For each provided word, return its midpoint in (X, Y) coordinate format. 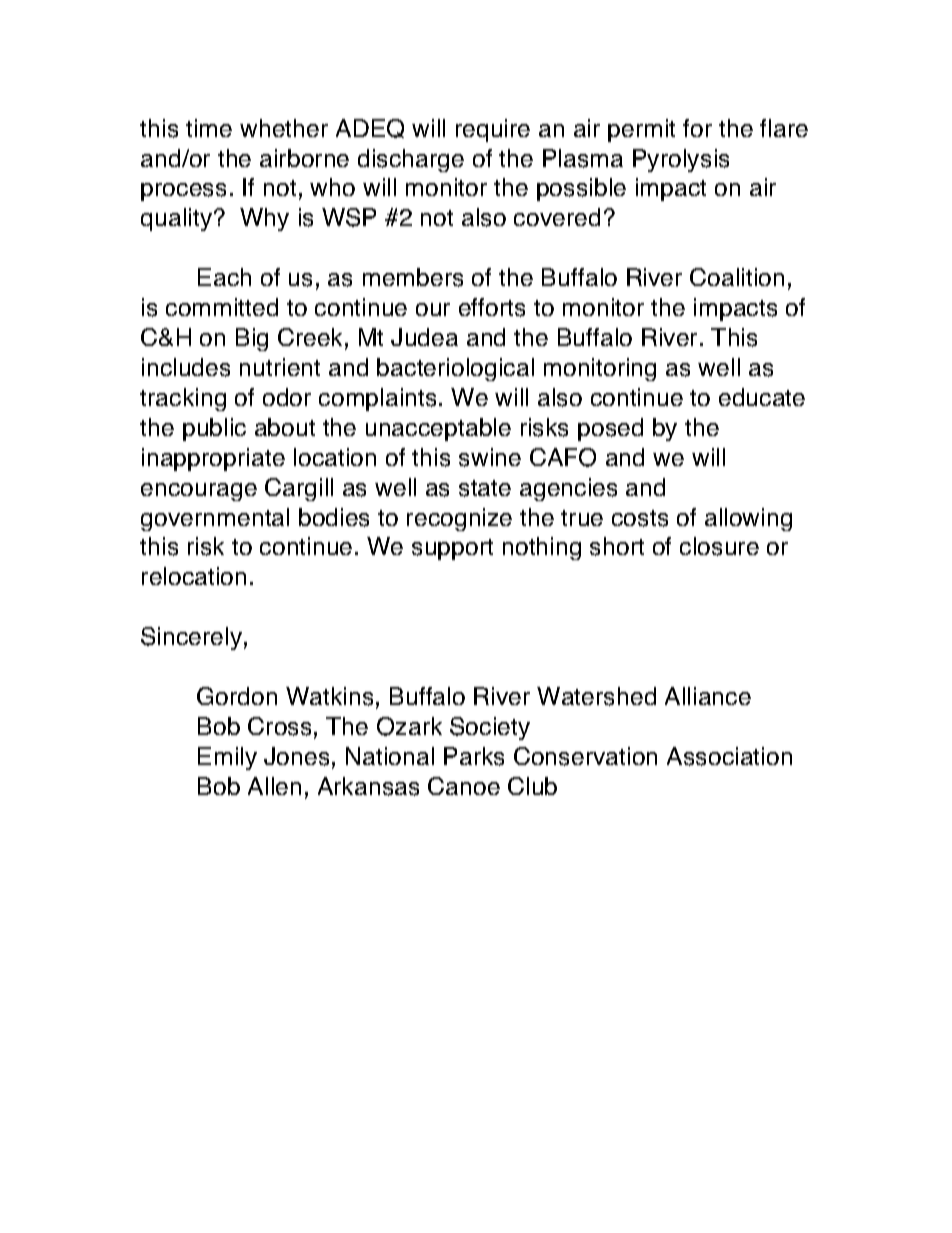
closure (719, 546)
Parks (474, 756)
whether (284, 128)
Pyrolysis (681, 160)
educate (762, 397)
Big (252, 339)
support (452, 549)
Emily (227, 758)
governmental (215, 519)
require (493, 130)
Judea (424, 337)
